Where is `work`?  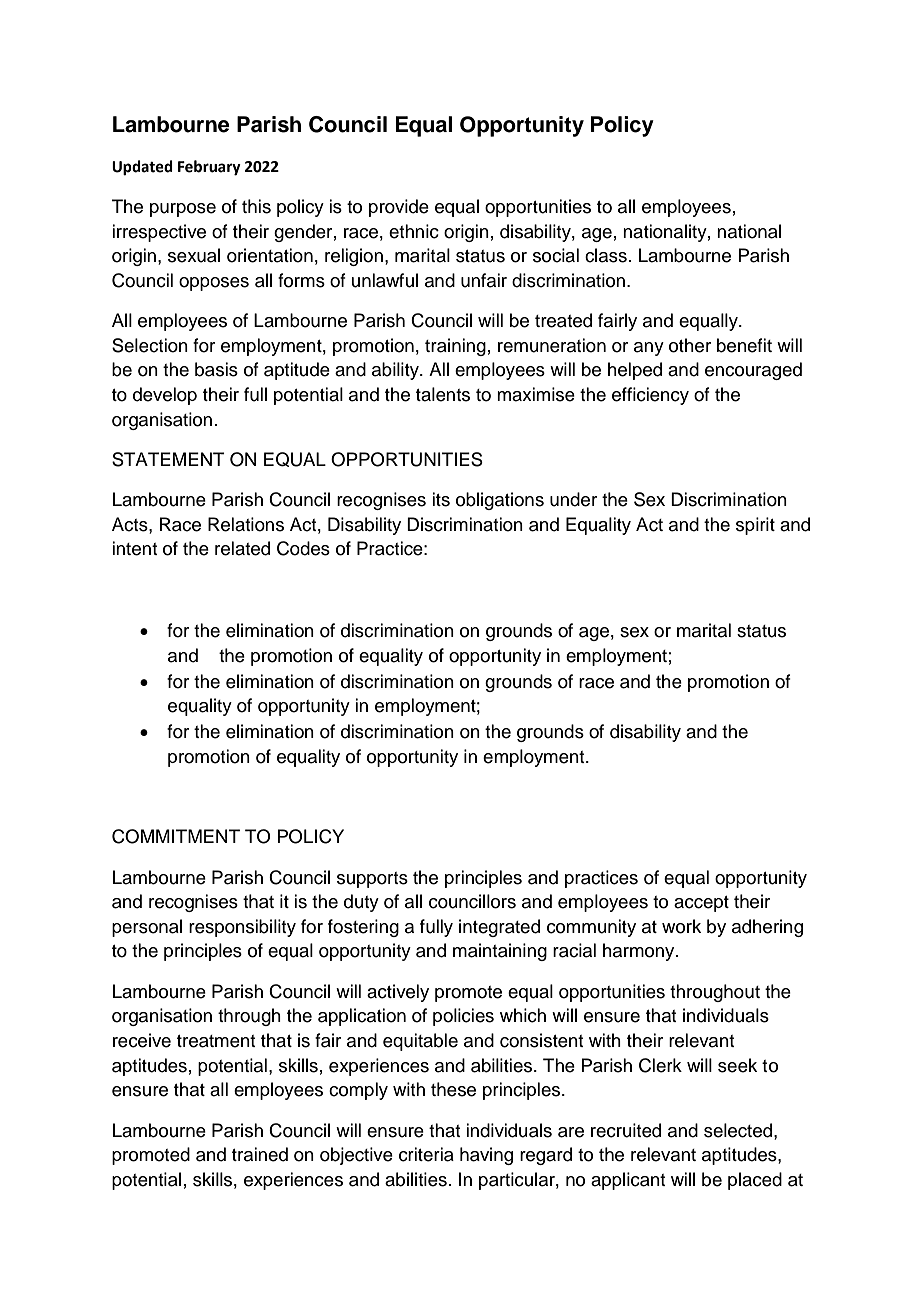 work is located at coordinates (681, 926).
